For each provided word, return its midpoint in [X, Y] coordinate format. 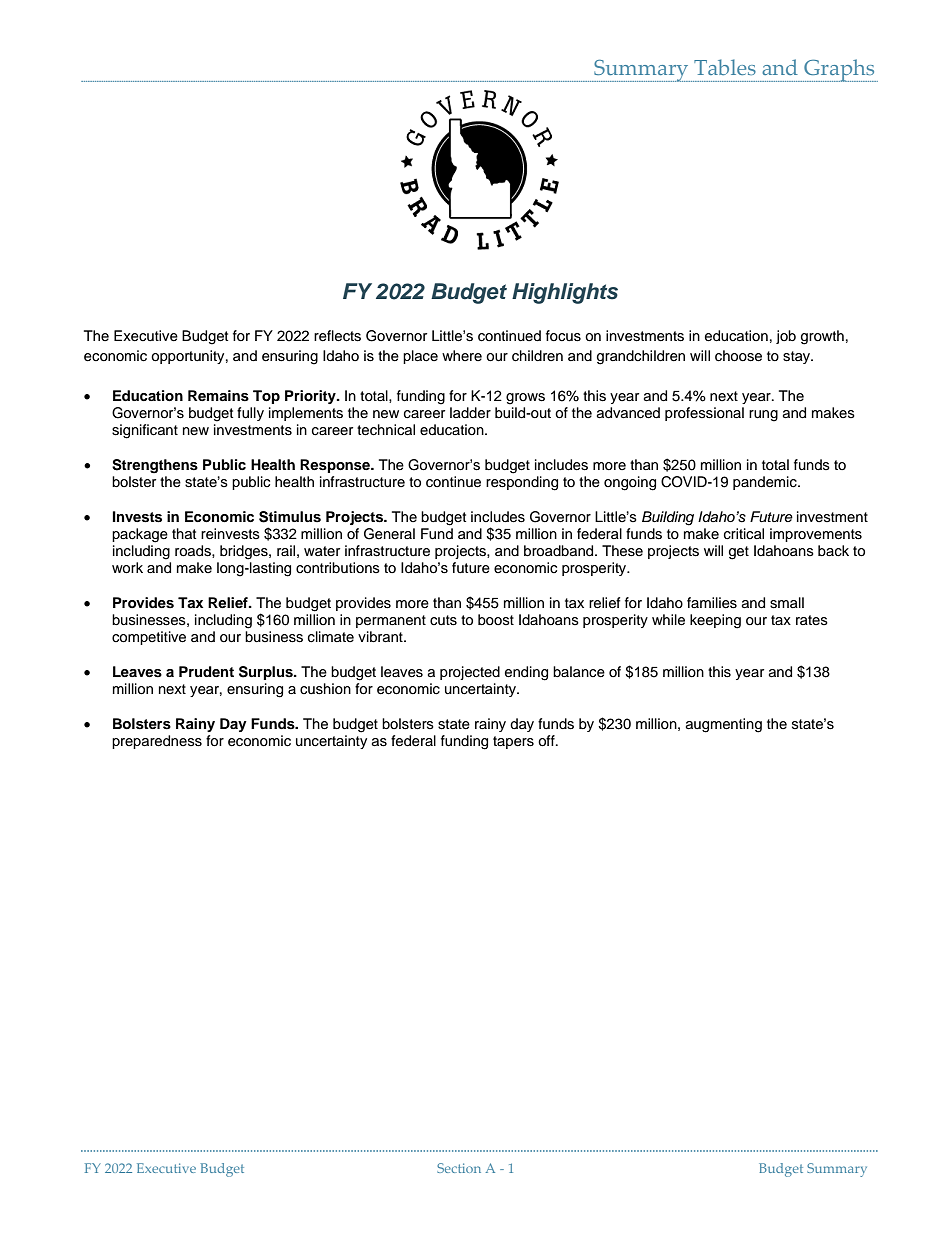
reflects [337, 336]
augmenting [724, 725]
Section [459, 1168]
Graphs [840, 70]
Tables [725, 67]
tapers [513, 742]
